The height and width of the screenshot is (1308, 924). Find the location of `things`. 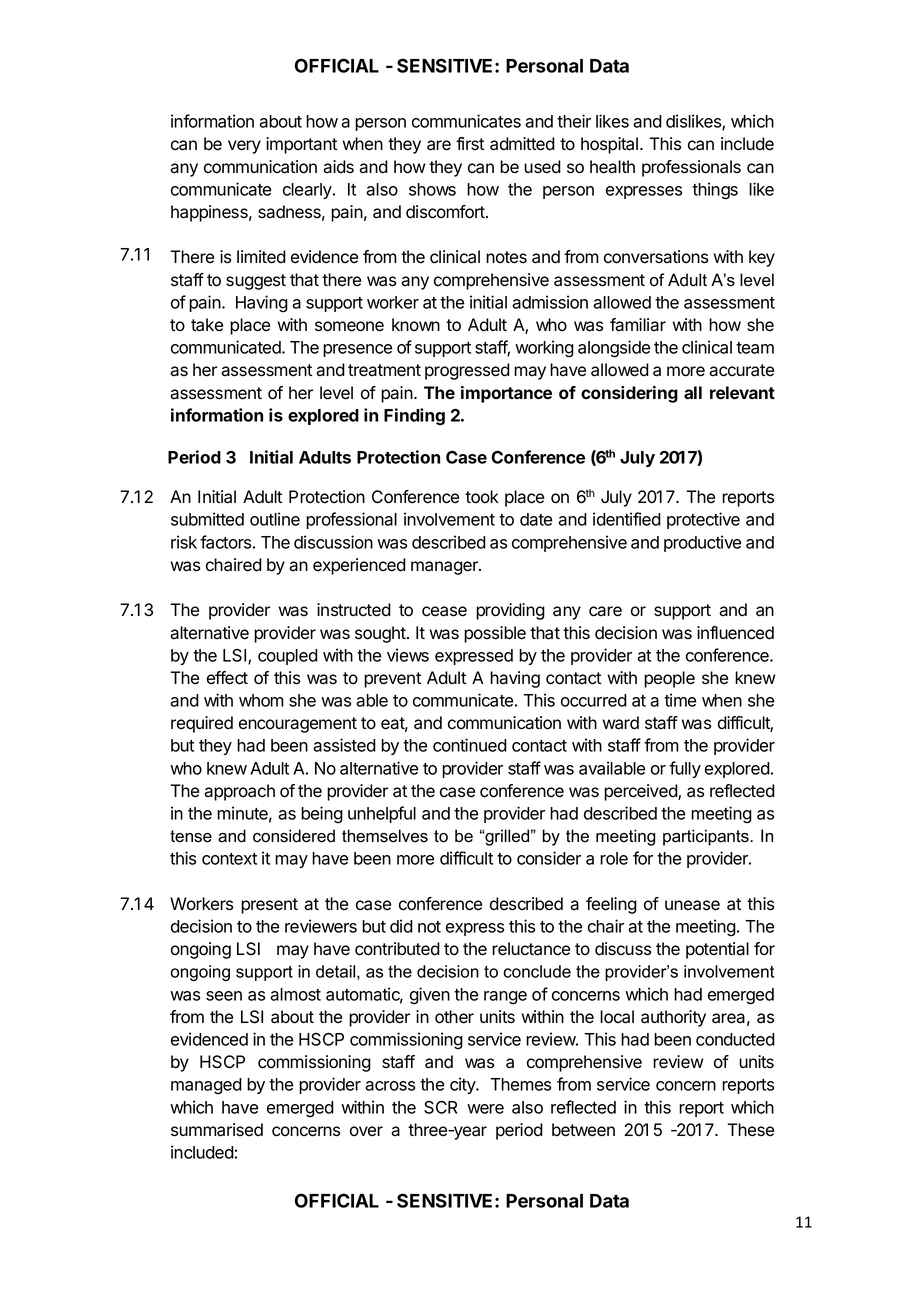

things is located at coordinates (715, 191).
